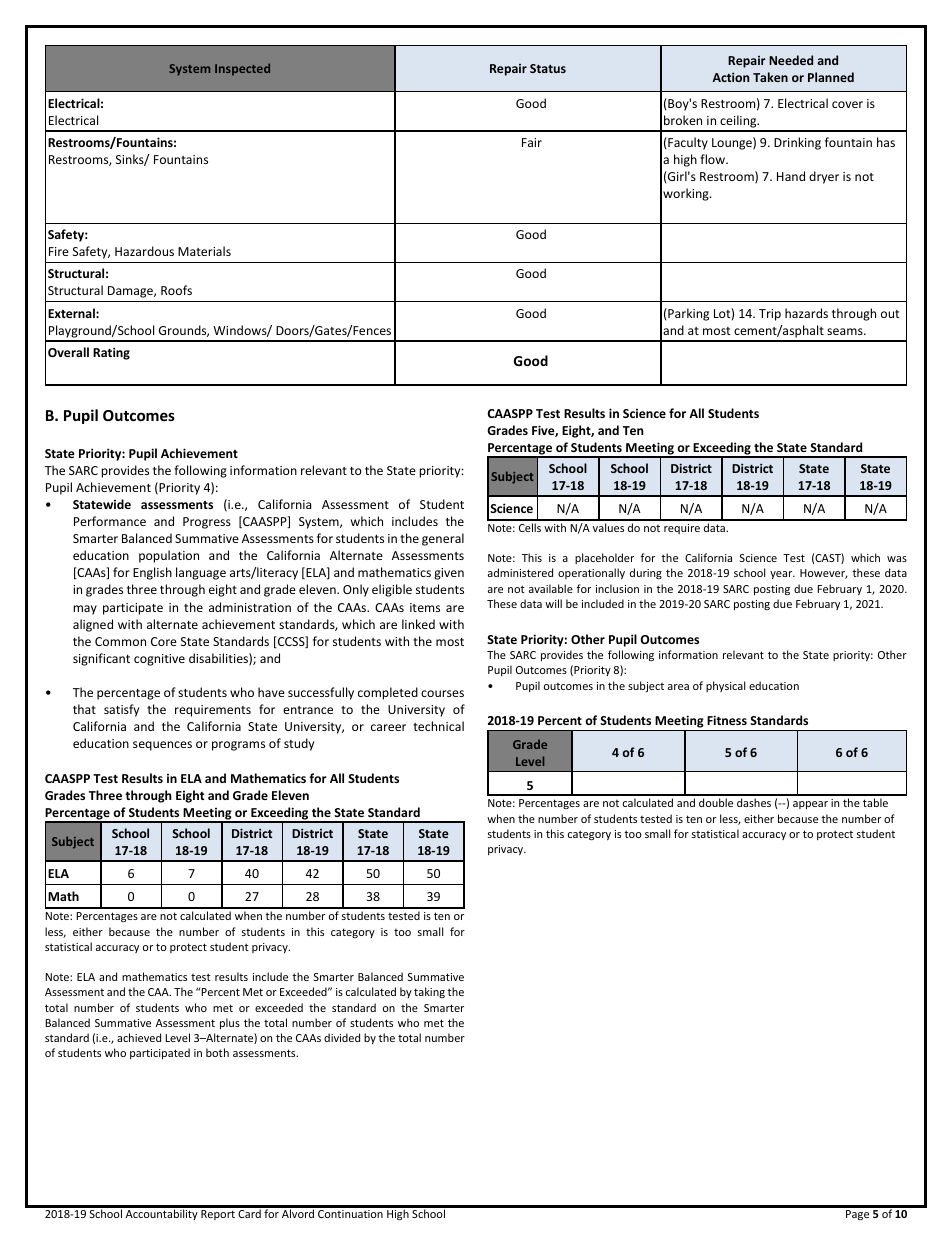 This screenshot has height=1233, width=952. What do you see at coordinates (429, 992) in the screenshot?
I see `taking` at bounding box center [429, 992].
